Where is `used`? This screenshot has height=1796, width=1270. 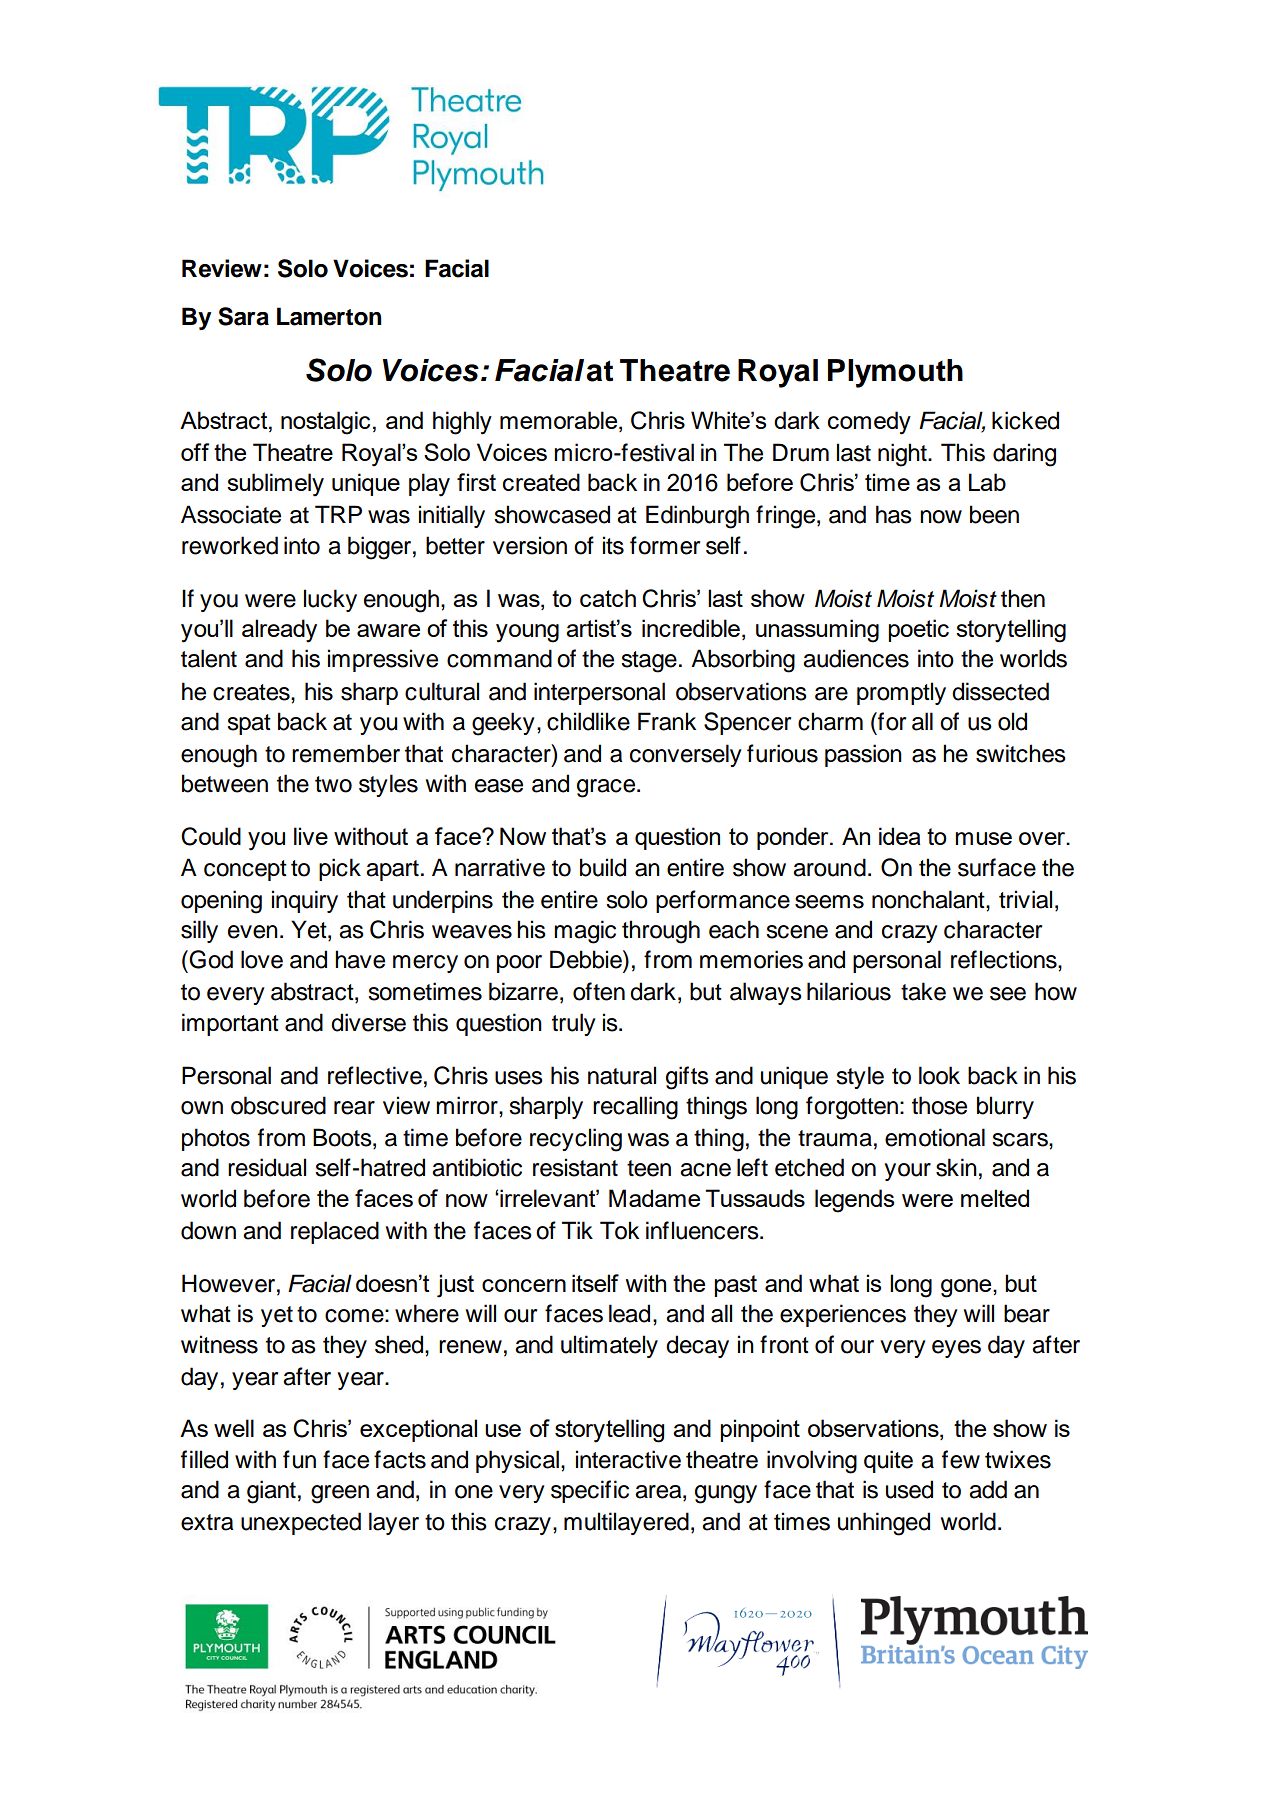
used is located at coordinates (909, 1489).
